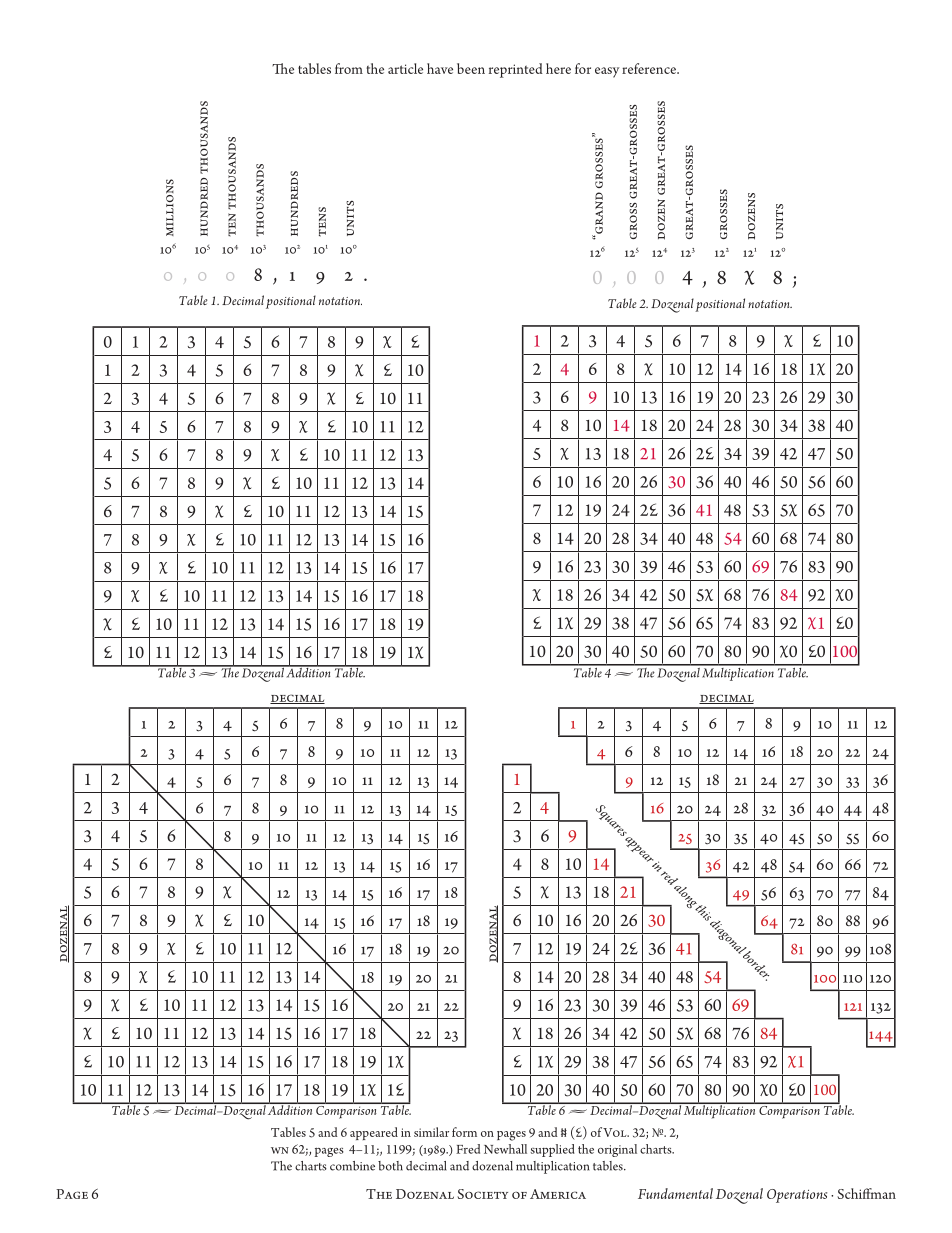 The width and height of the image is (952, 1233). Describe the element at coordinates (797, 1196) in the image. I see `Operations` at that location.
